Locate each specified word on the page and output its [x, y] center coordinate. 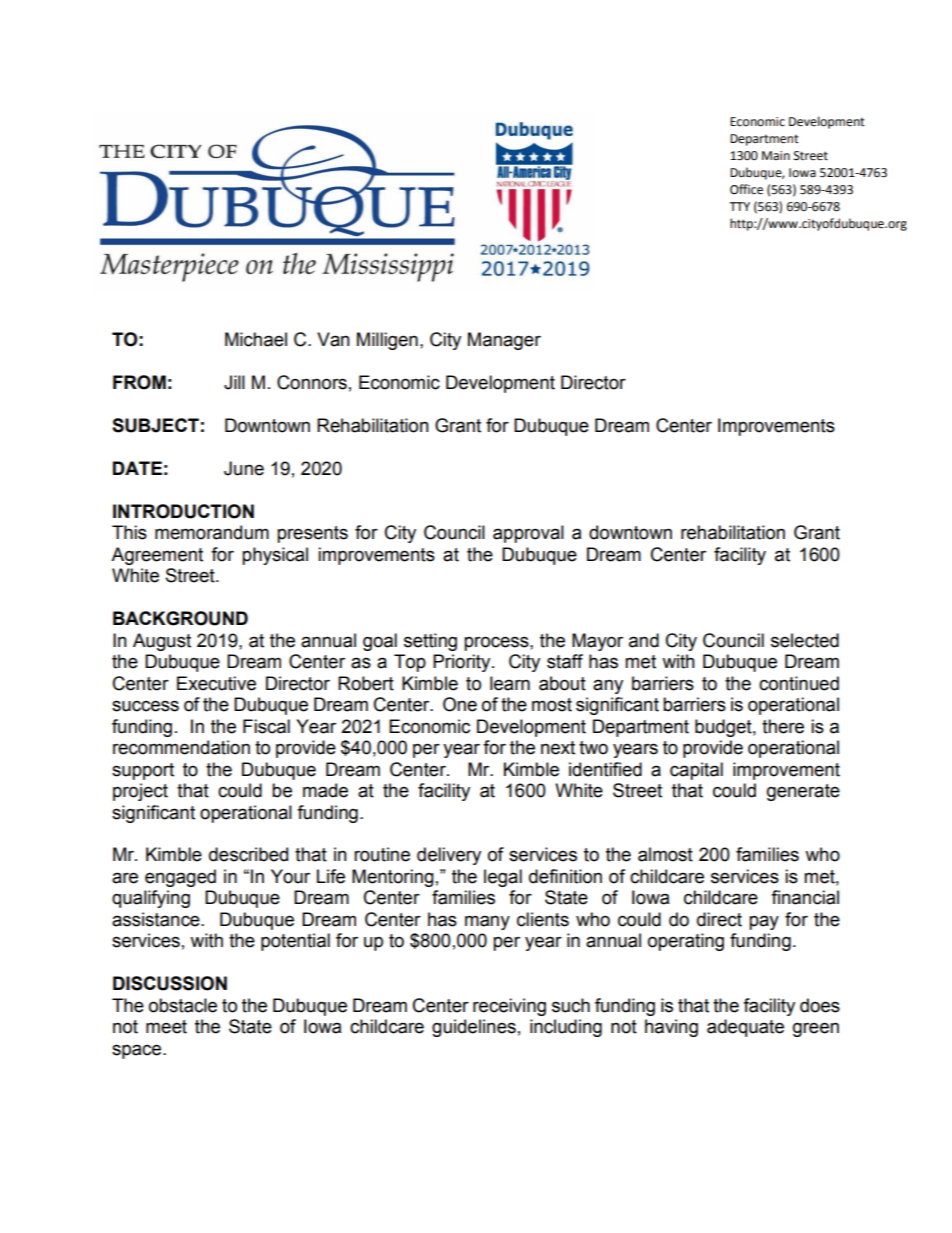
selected [805, 640]
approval [528, 534]
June [244, 468]
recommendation [181, 747]
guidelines [474, 1028]
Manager [504, 341]
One [460, 704]
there [783, 726]
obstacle [183, 1005]
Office [746, 189]
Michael [256, 339]
